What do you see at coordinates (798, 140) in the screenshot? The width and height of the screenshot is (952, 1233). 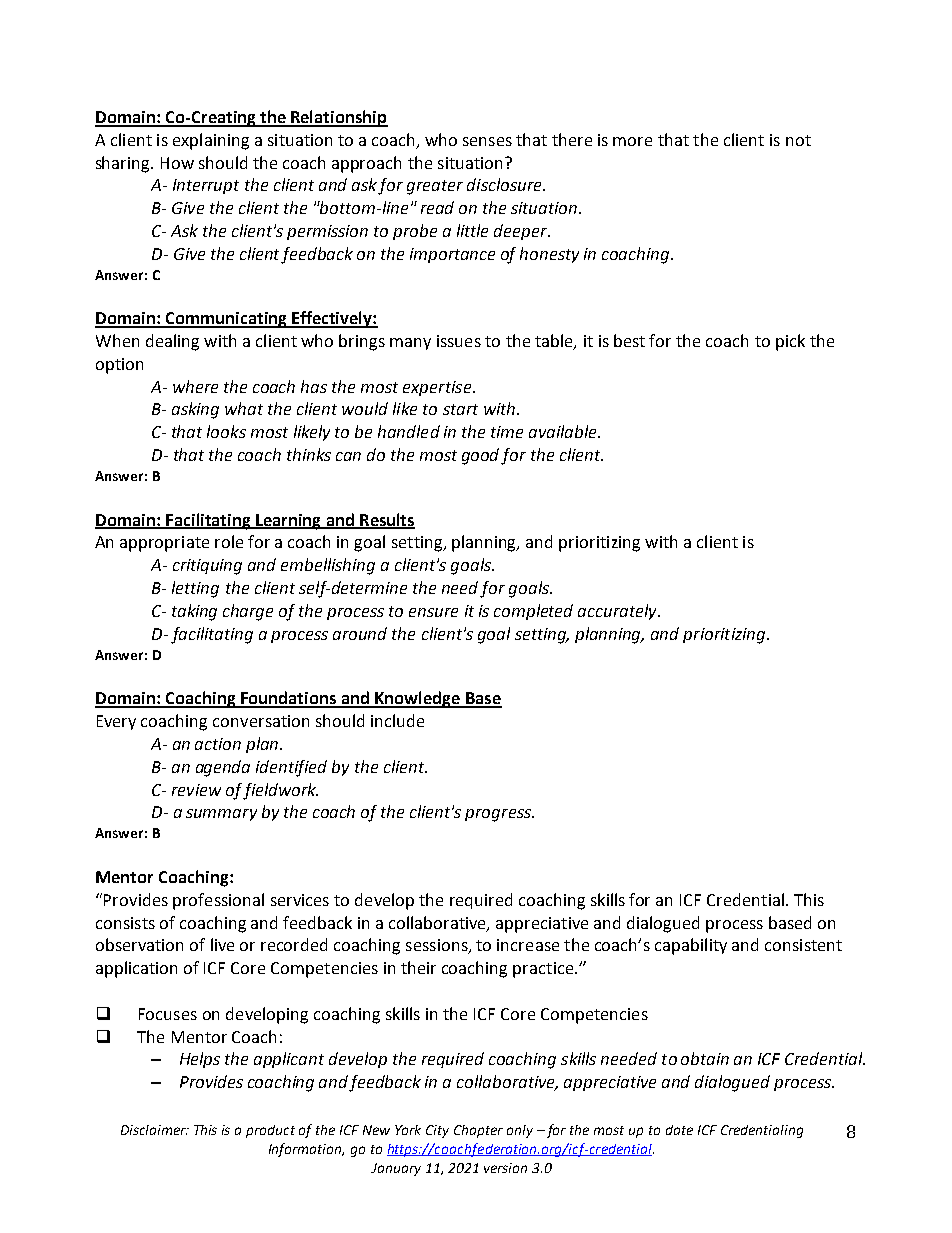 I see `not` at bounding box center [798, 140].
